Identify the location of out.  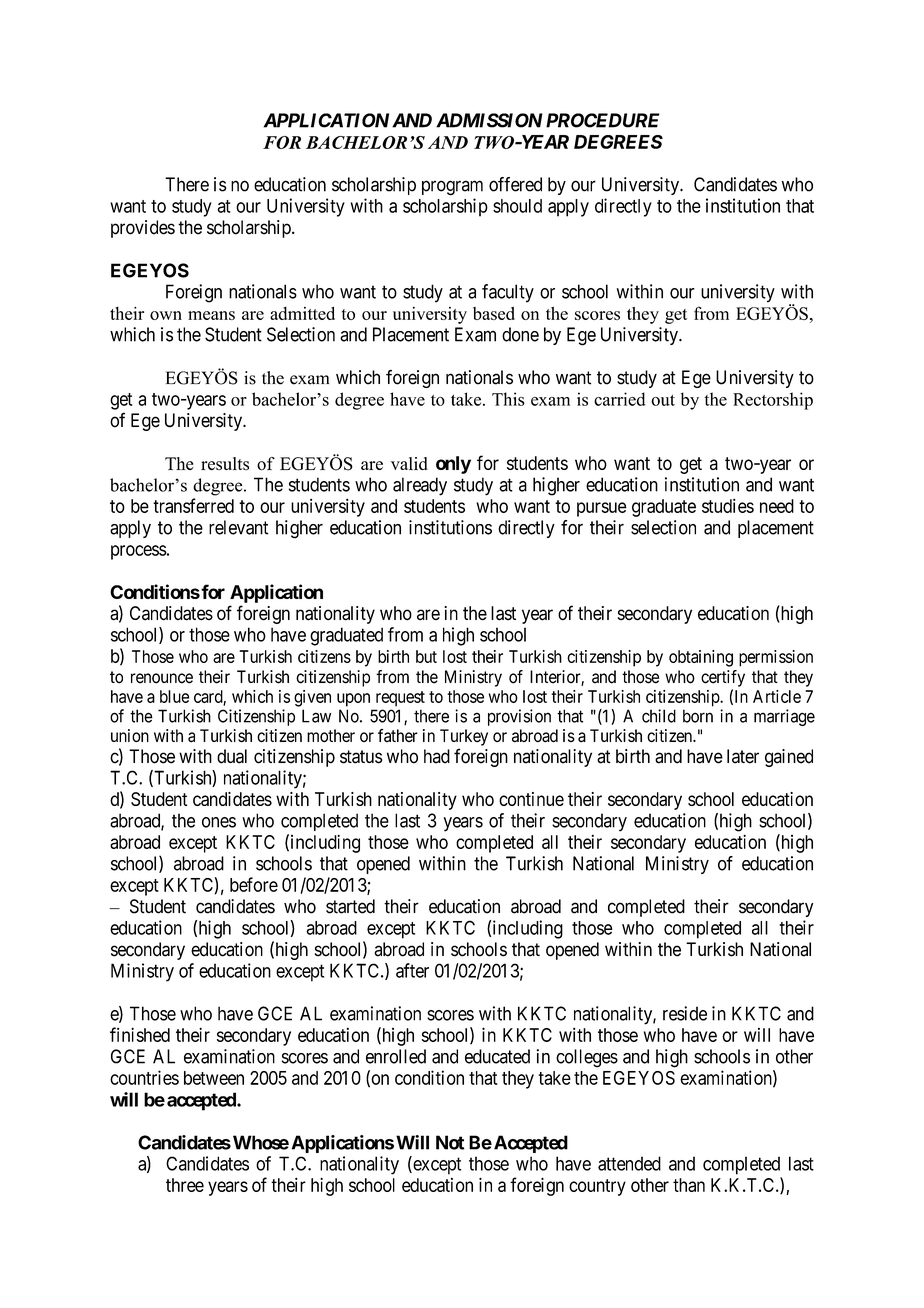
(663, 400).
